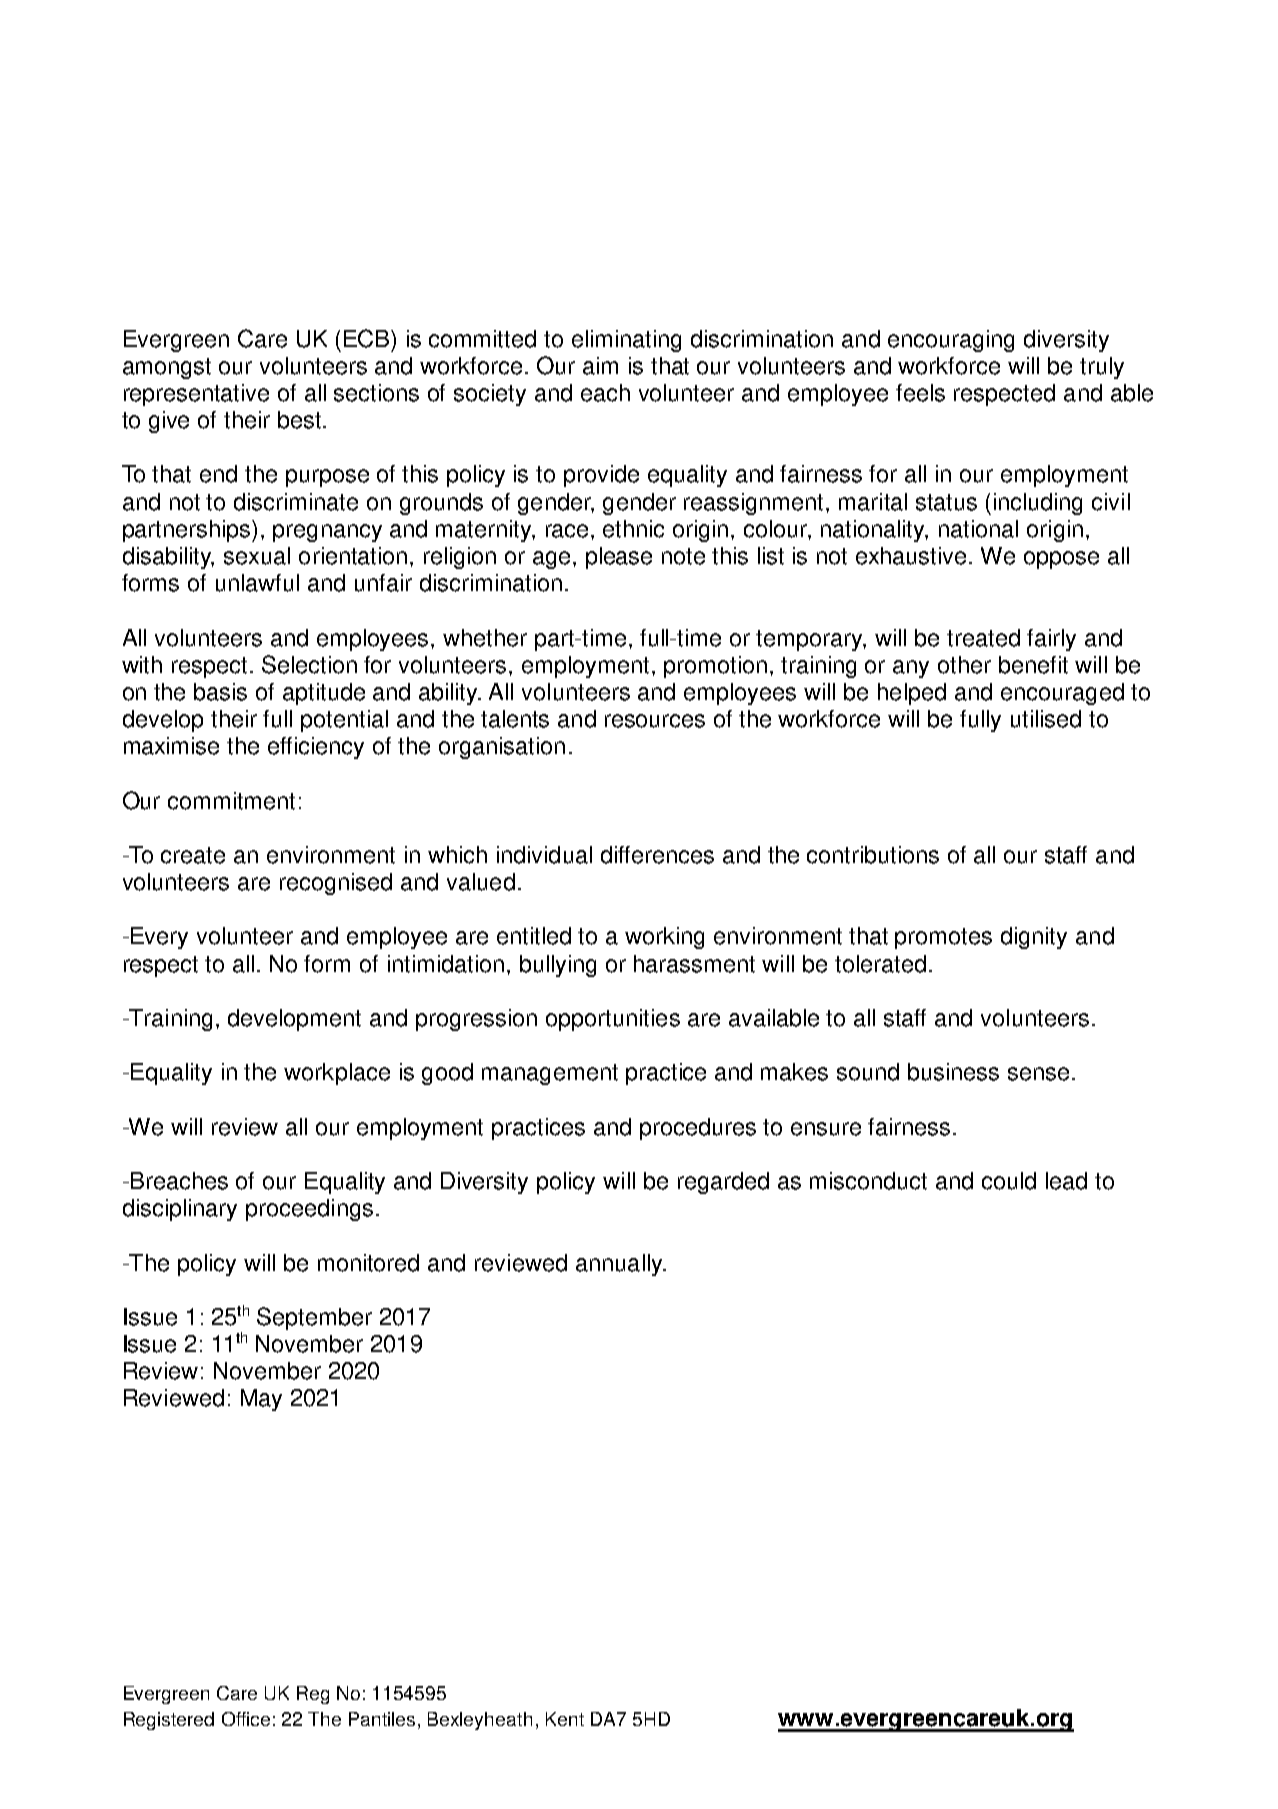  I want to click on Office, so click(246, 1719).
